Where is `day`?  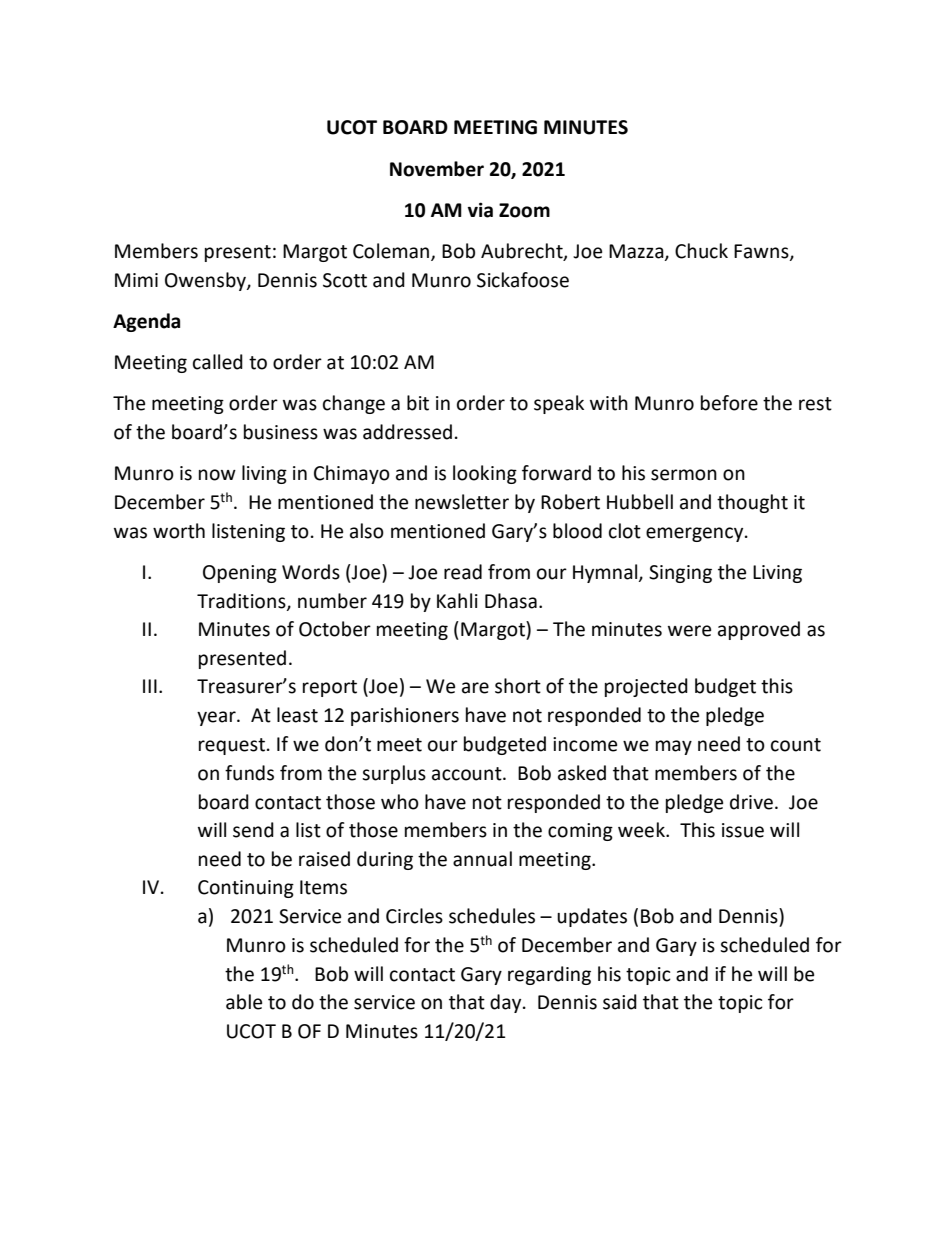 day is located at coordinates (507, 1003).
